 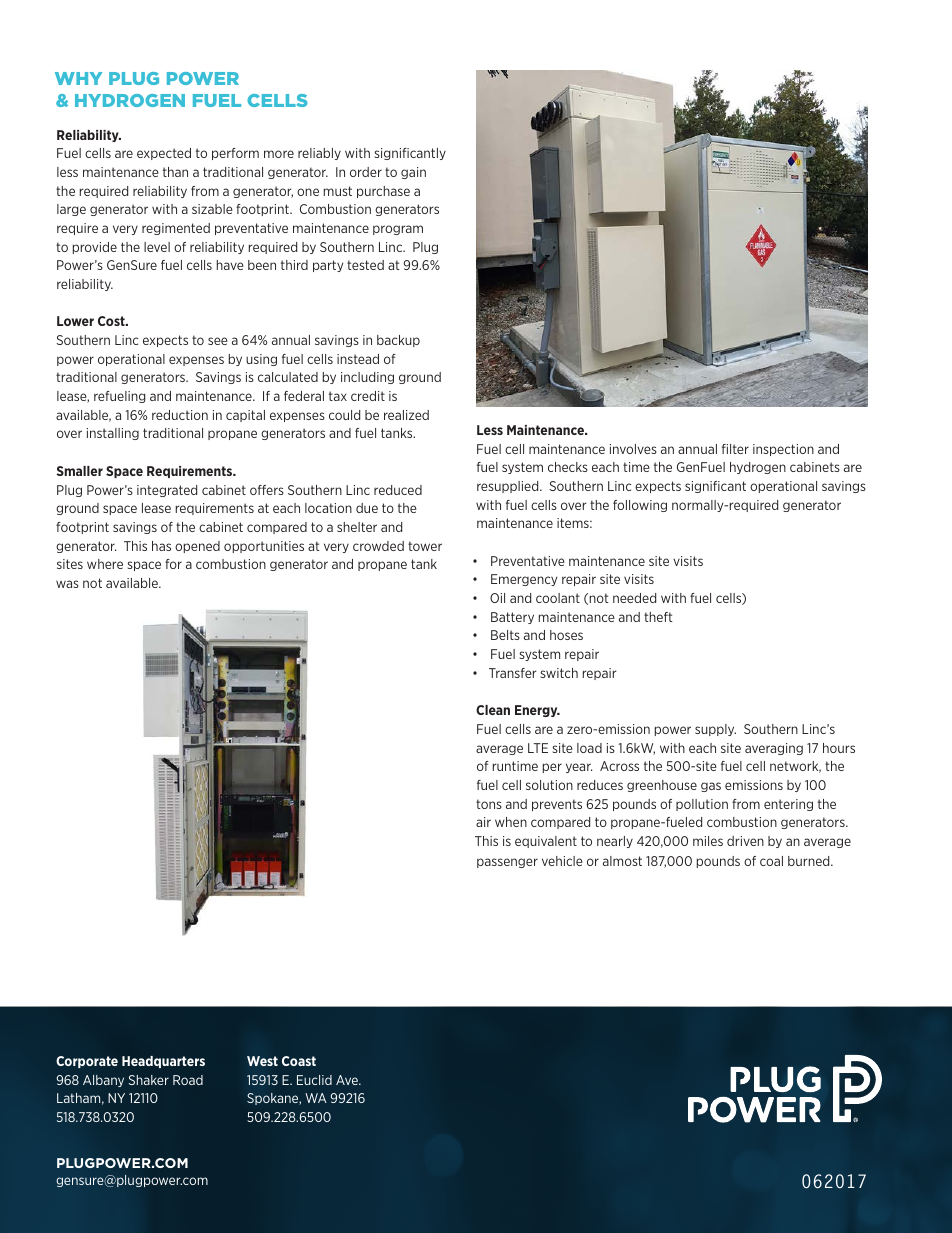 I want to click on Headquarters, so click(x=163, y=1062).
